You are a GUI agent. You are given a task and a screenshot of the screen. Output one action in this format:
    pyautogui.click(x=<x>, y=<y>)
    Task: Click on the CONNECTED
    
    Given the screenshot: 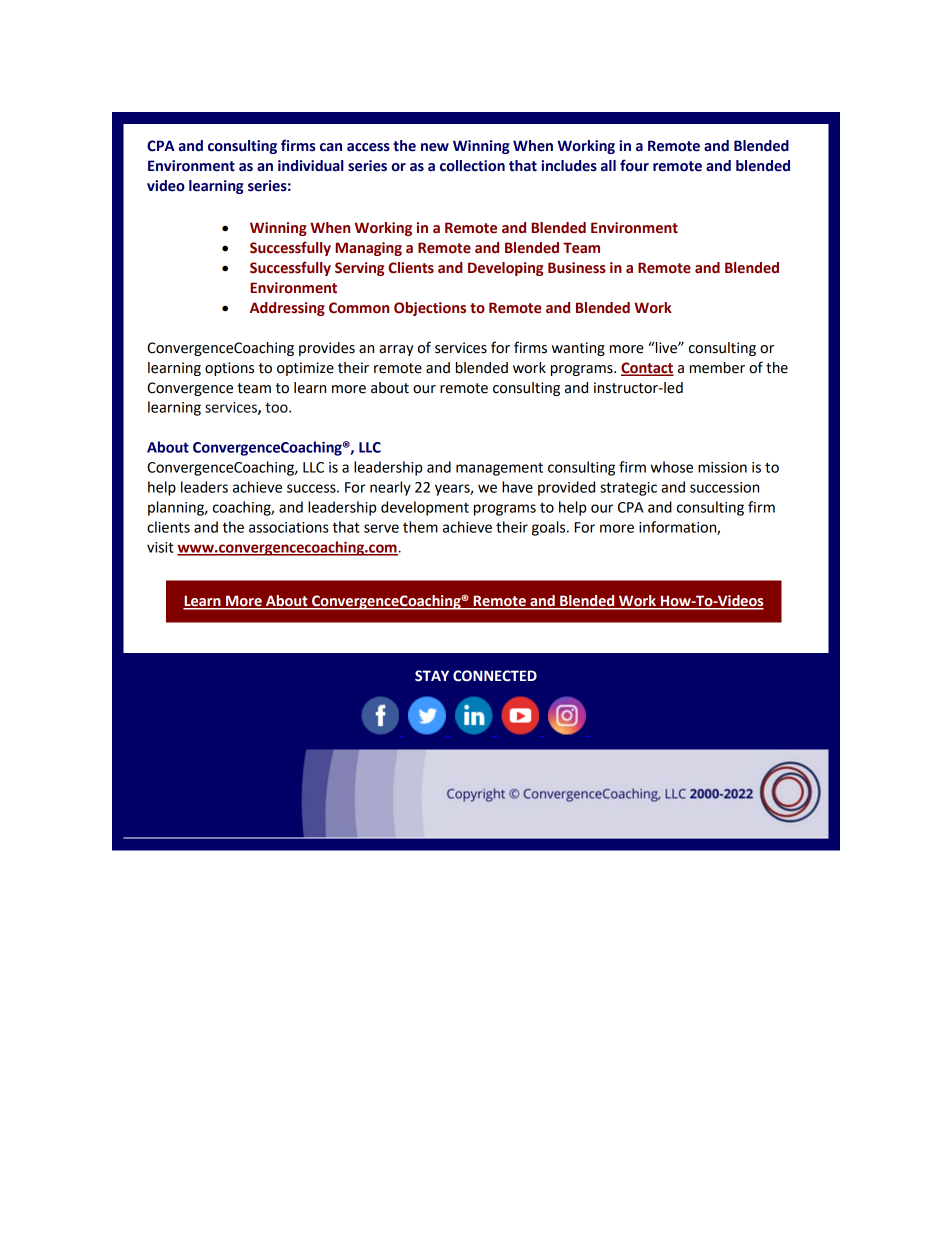 What is the action you would take?
    pyautogui.click(x=495, y=676)
